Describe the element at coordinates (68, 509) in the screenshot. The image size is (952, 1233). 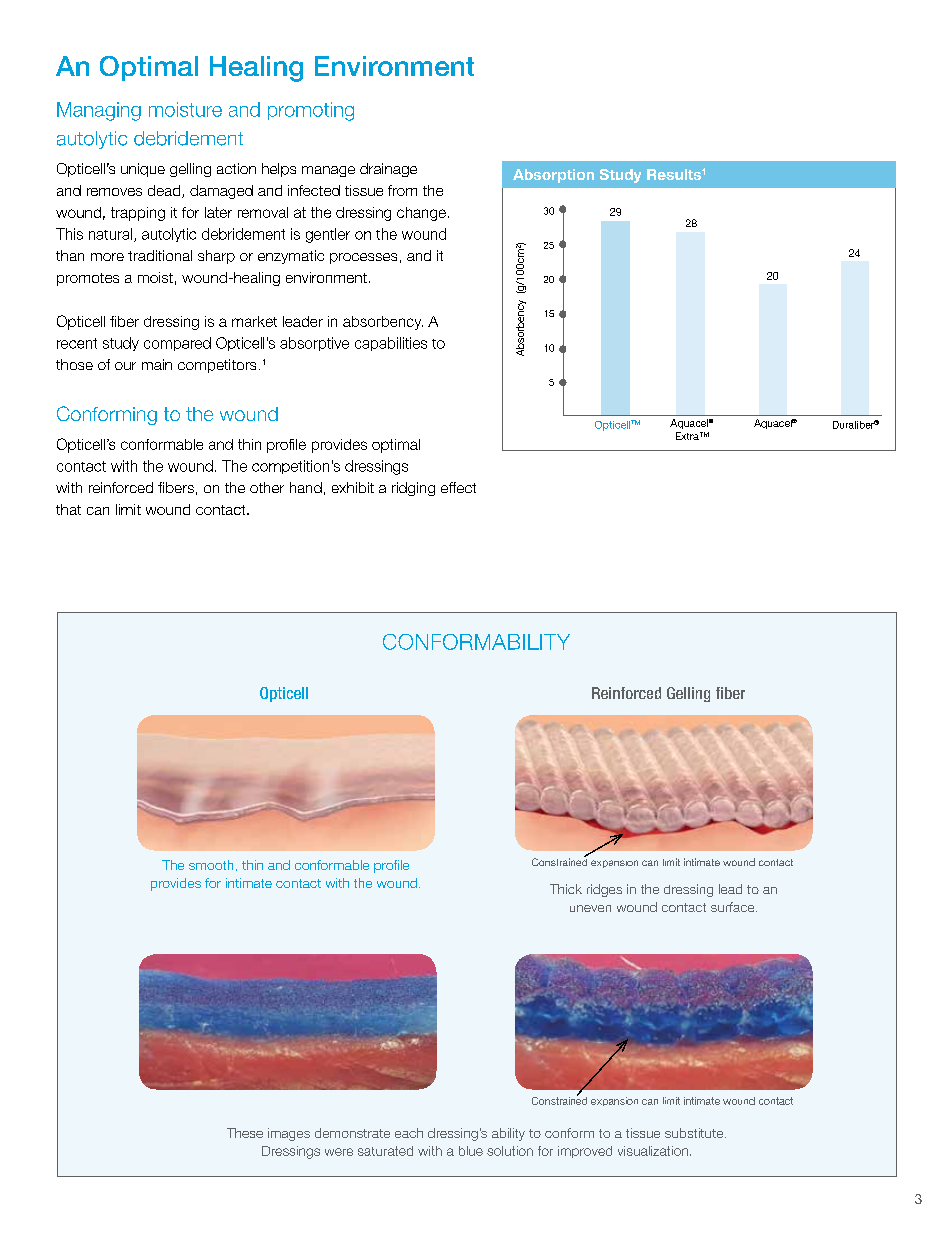
I see `that` at that location.
